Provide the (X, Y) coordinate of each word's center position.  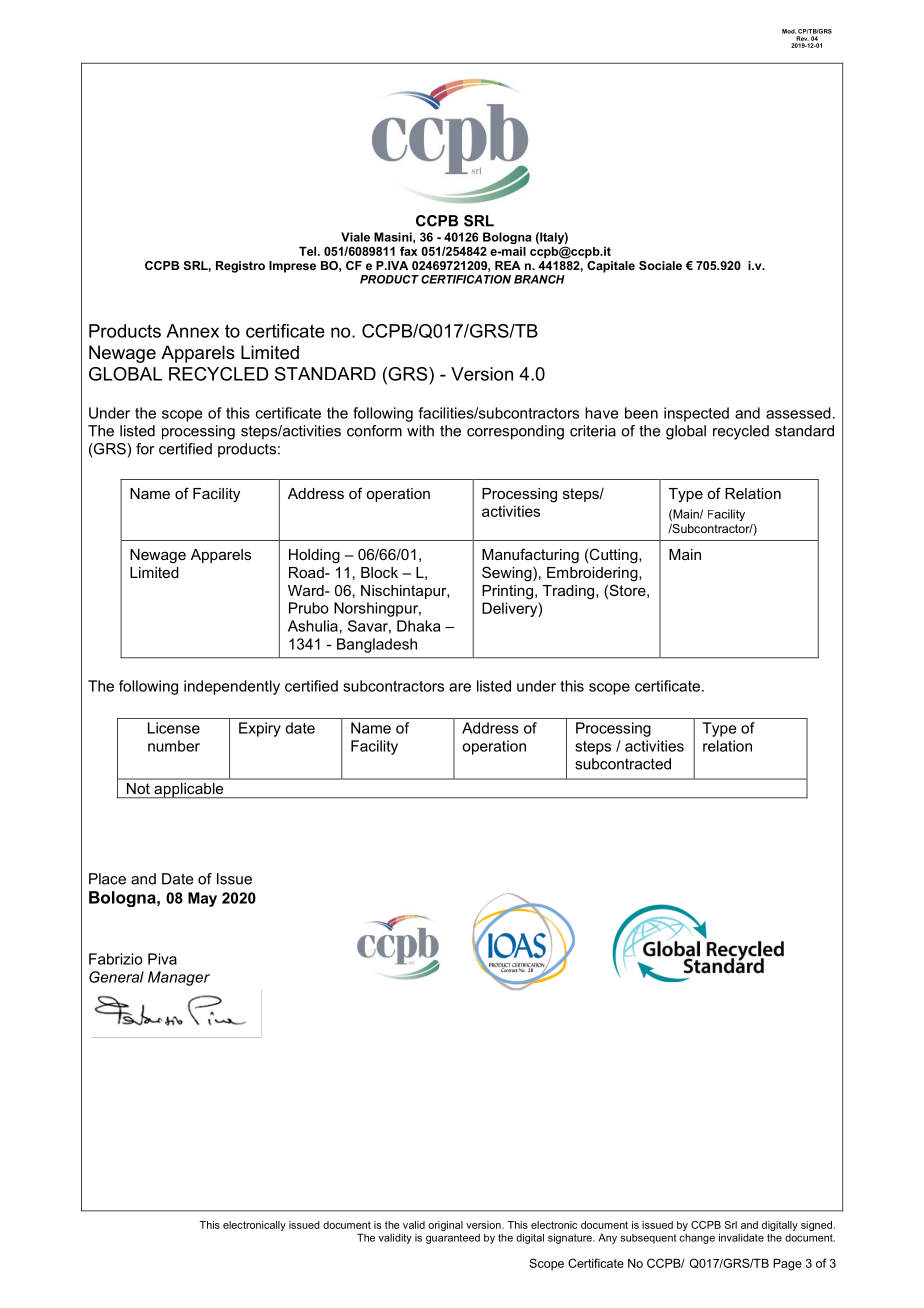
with (420, 431)
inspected (696, 414)
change (697, 1239)
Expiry (260, 729)
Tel (309, 251)
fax (409, 251)
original (445, 1226)
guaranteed (453, 1239)
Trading (570, 592)
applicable (189, 790)
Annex (192, 331)
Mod (789, 31)
